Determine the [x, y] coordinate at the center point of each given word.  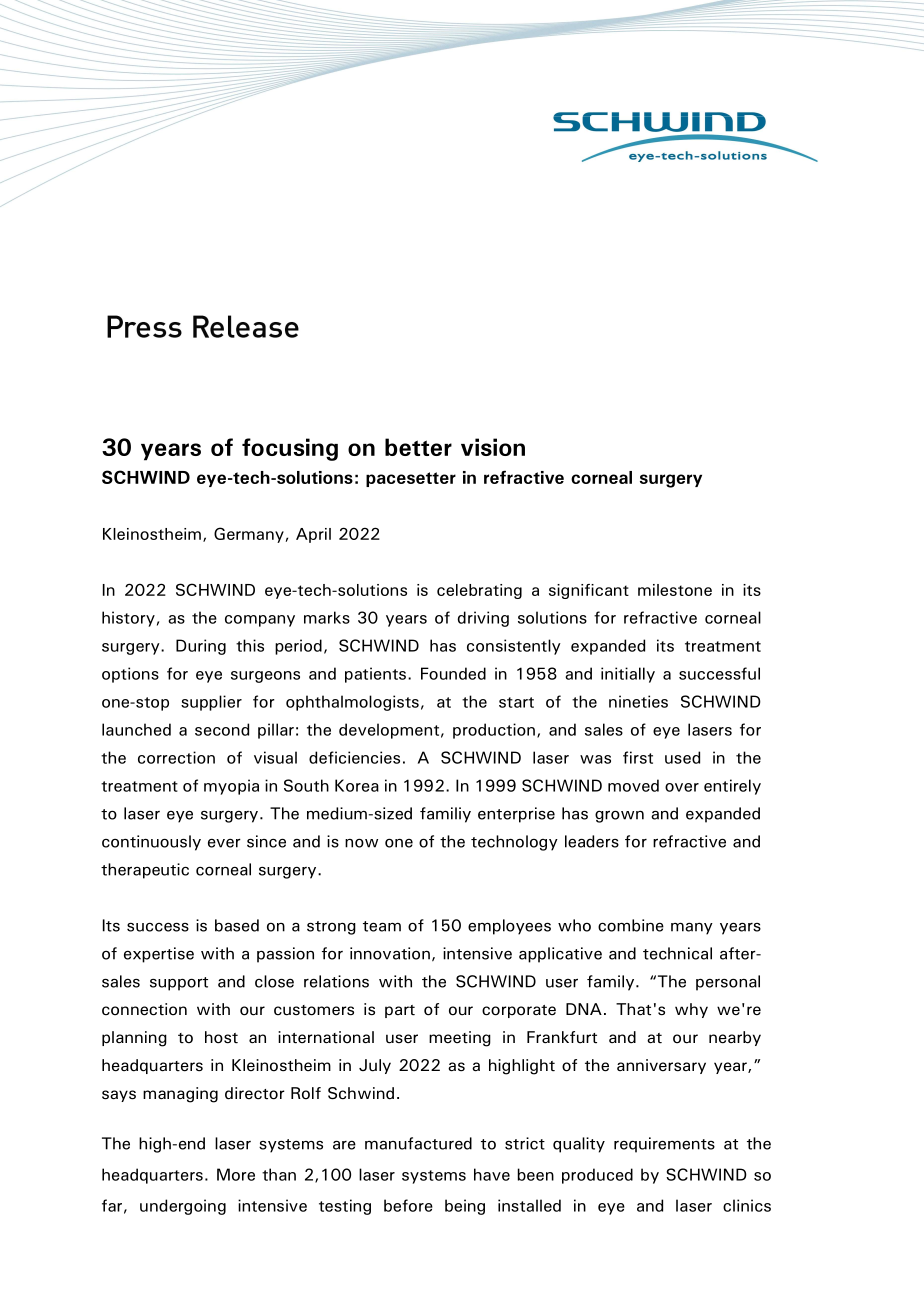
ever [224, 843]
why [691, 1010]
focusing [290, 449]
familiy [445, 815]
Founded [453, 673]
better [418, 447]
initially [628, 675]
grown [619, 816]
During [201, 647]
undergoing [183, 1207]
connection [144, 1009]
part [400, 1011]
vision [493, 447]
